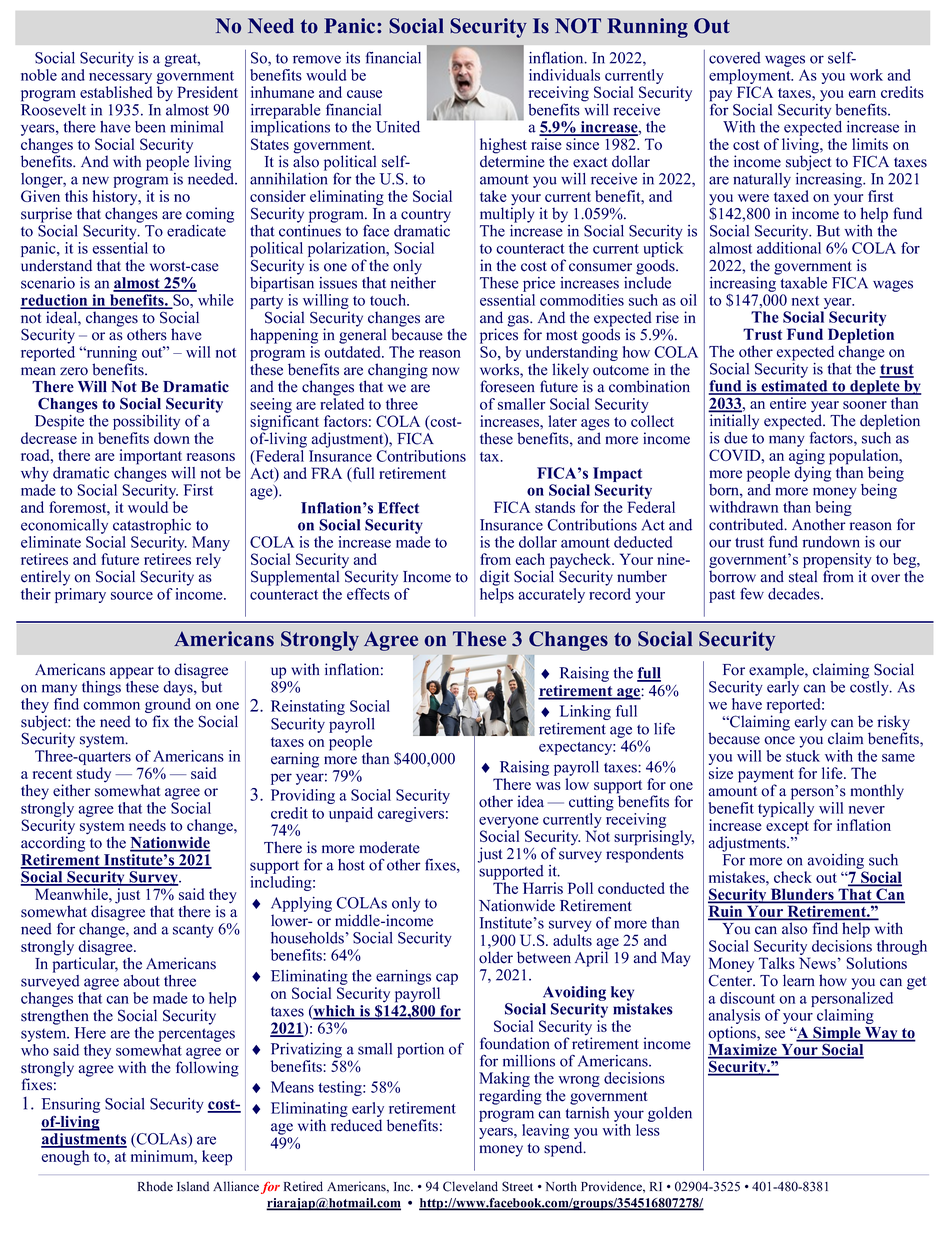 Image resolution: width=952 pixels, height=1233 pixels. Describe the element at coordinates (504, 147) in the screenshot. I see `highest` at that location.
